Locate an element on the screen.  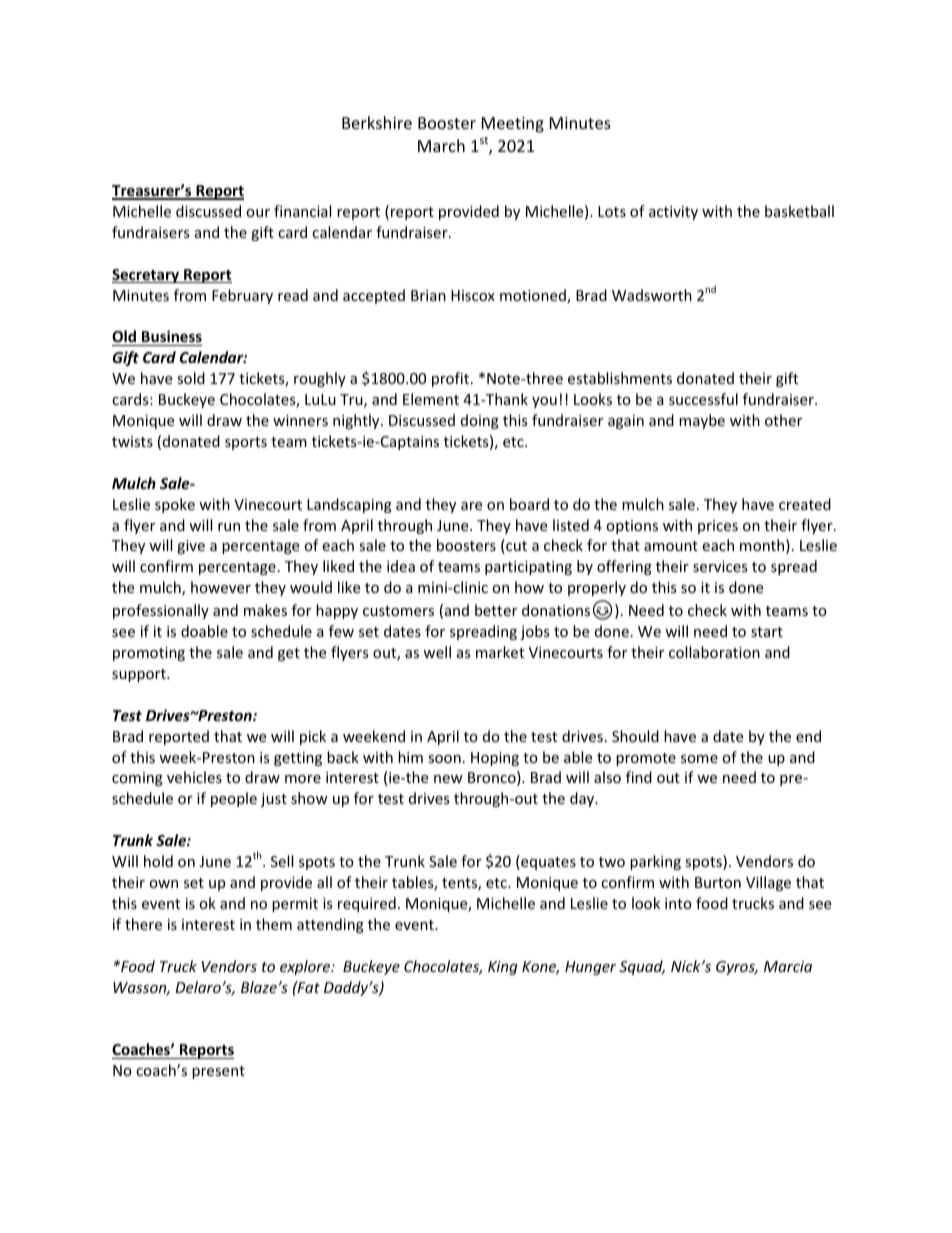
profit is located at coordinates (452, 379).
